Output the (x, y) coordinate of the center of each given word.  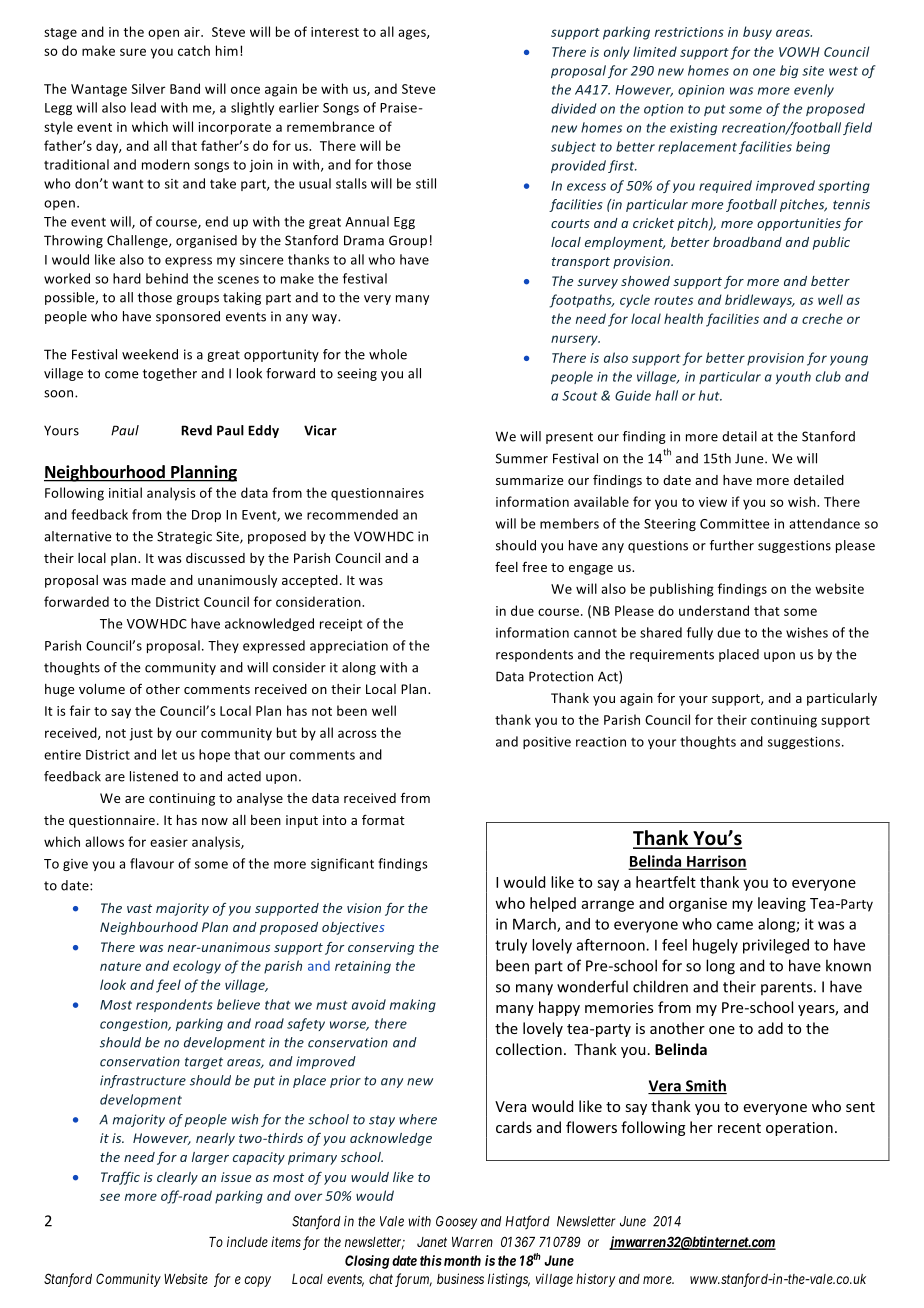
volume (102, 689)
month (461, 1260)
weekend (150, 354)
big (789, 71)
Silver (148, 88)
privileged (776, 946)
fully (700, 633)
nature (120, 966)
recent (739, 1128)
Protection (561, 676)
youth (793, 377)
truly (511, 946)
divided (574, 108)
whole (388, 354)
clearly (177, 1178)
